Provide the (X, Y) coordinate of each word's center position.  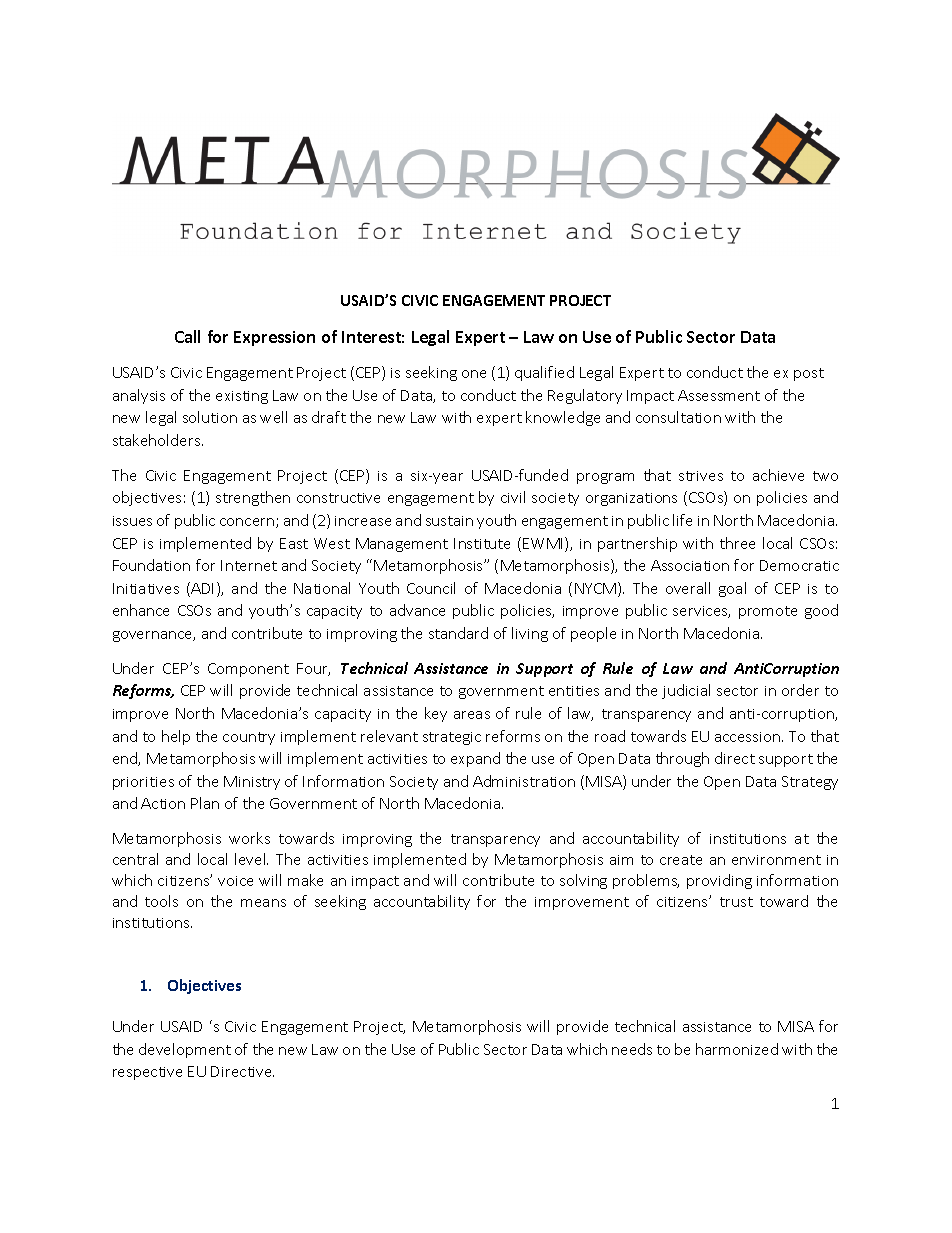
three (737, 543)
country (249, 738)
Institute (482, 543)
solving (583, 881)
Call (187, 336)
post (809, 374)
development (185, 1050)
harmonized (737, 1049)
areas (472, 715)
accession (747, 737)
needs (632, 1049)
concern (248, 523)
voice (235, 881)
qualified (544, 373)
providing (719, 881)
